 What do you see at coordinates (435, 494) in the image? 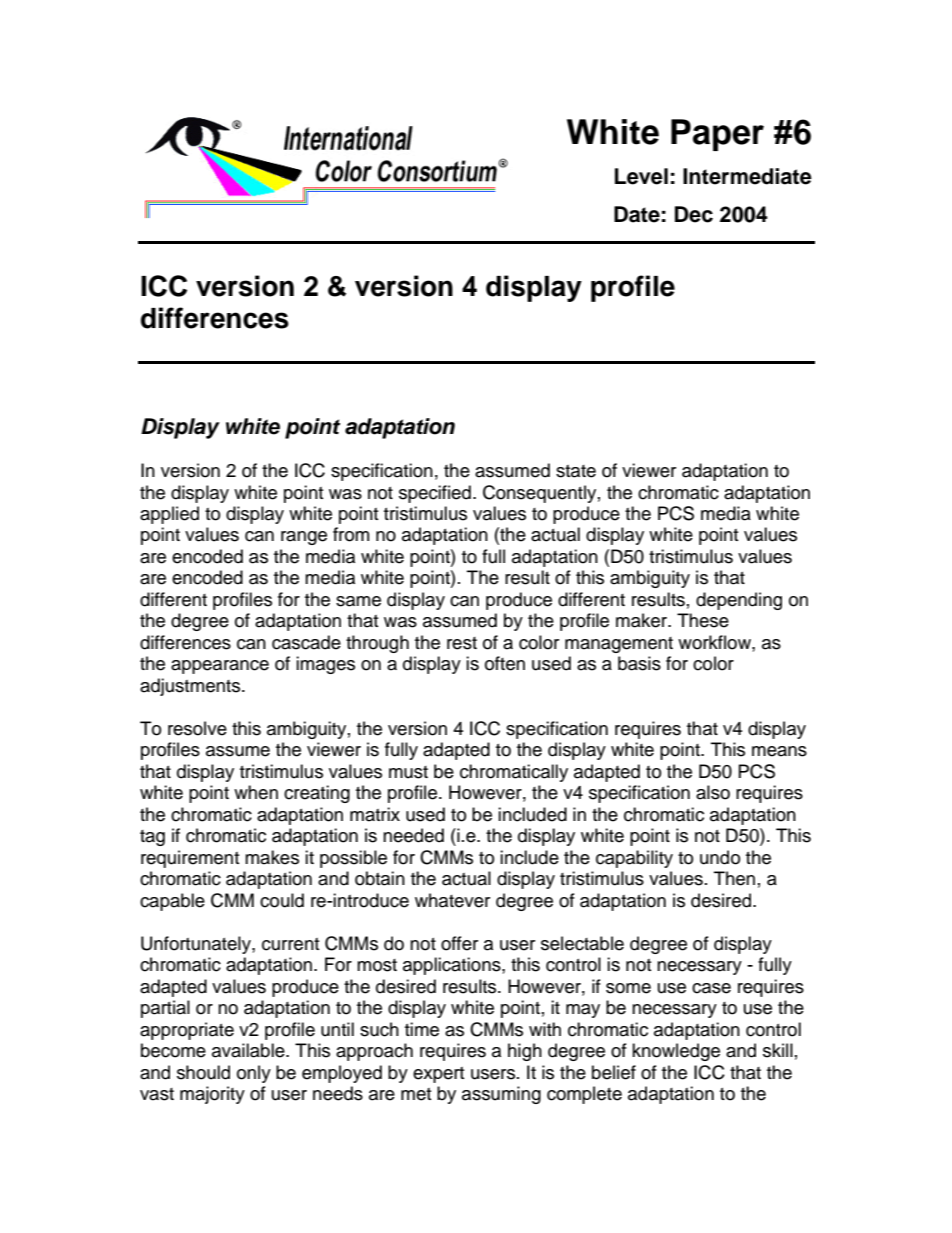
I see `specified` at bounding box center [435, 494].
